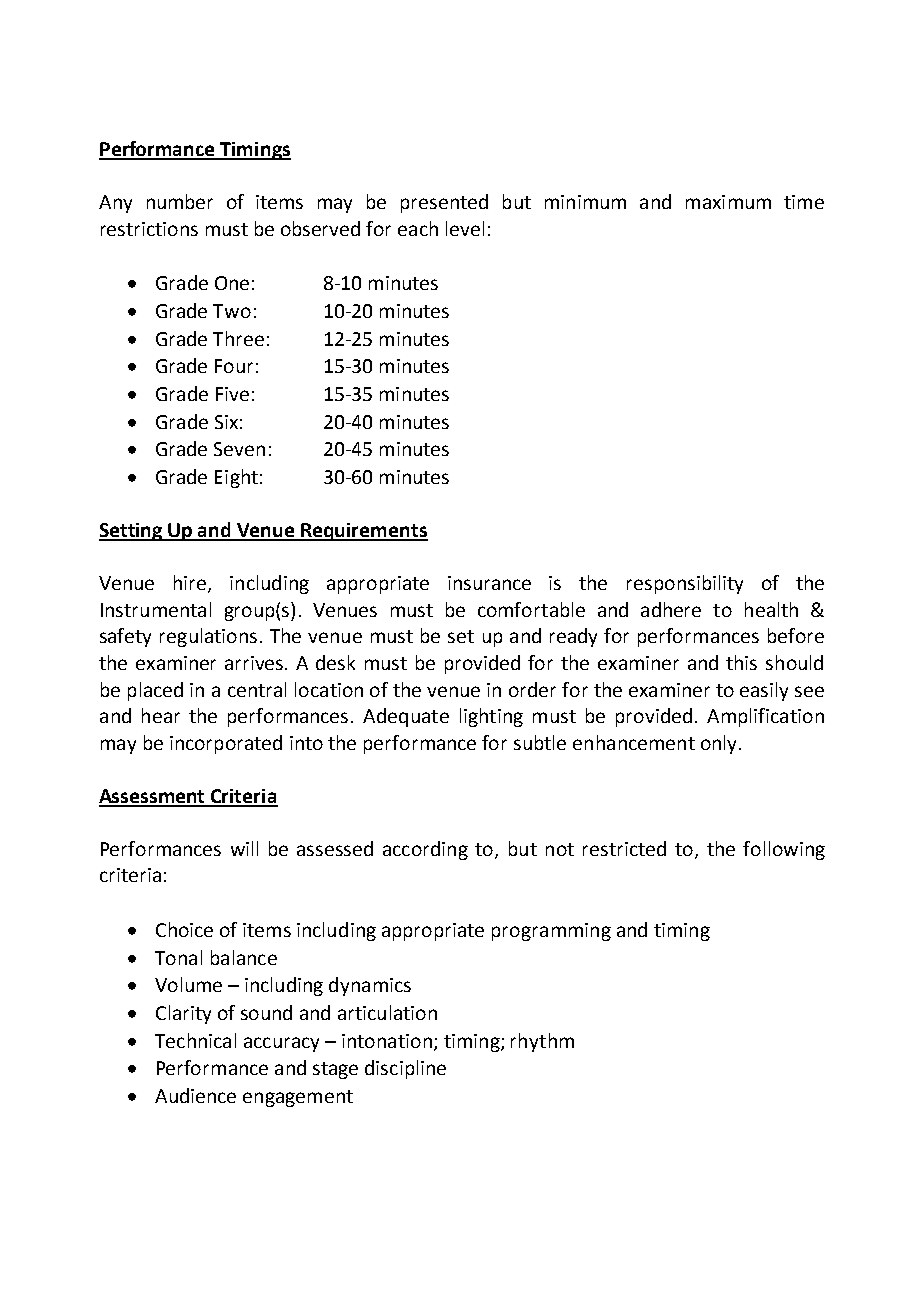 This screenshot has width=924, height=1308. I want to click on level, so click(465, 228).
